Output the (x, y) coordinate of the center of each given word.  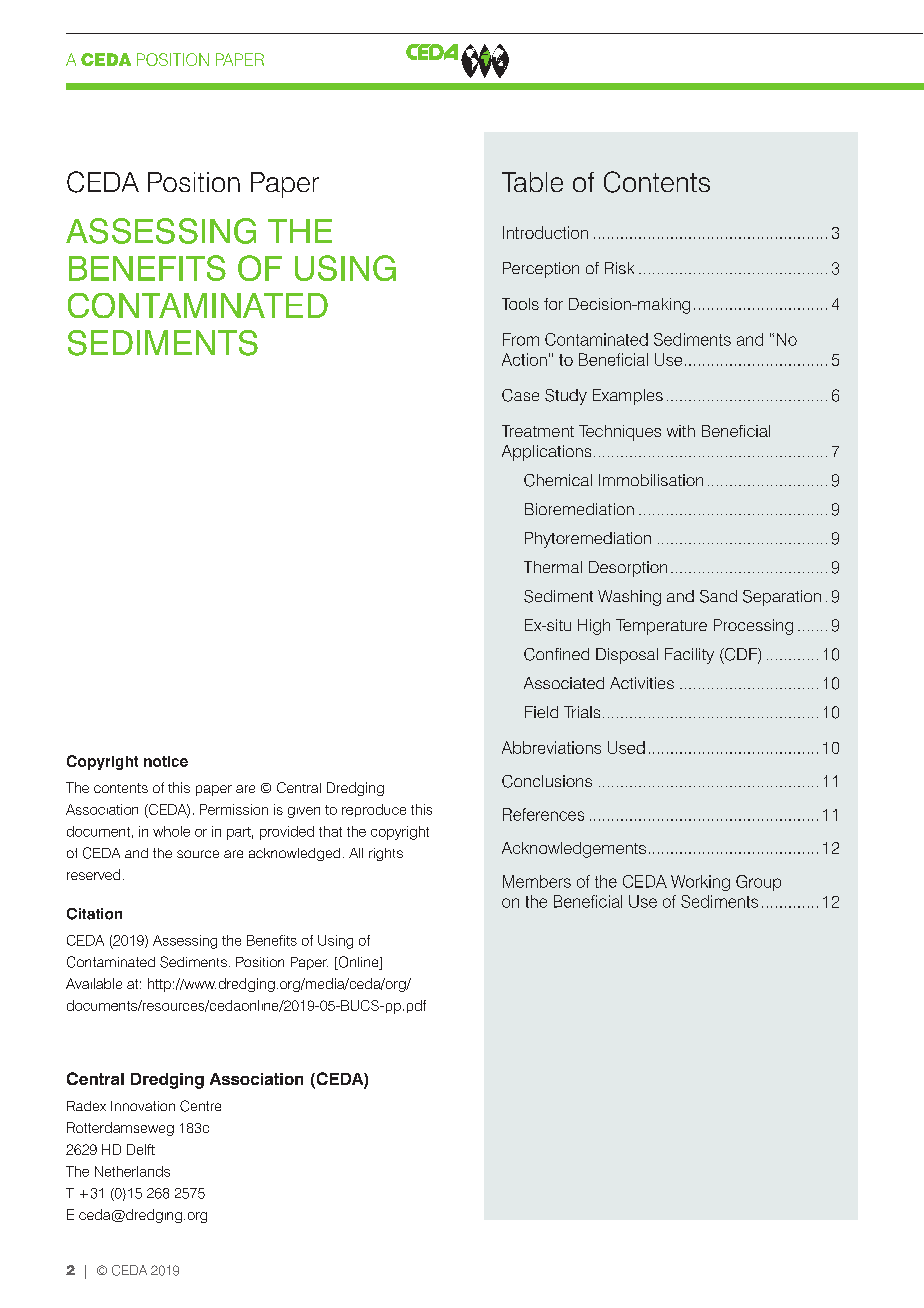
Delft (141, 1149)
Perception (541, 270)
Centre (200, 1106)
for (553, 304)
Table (532, 182)
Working (700, 883)
